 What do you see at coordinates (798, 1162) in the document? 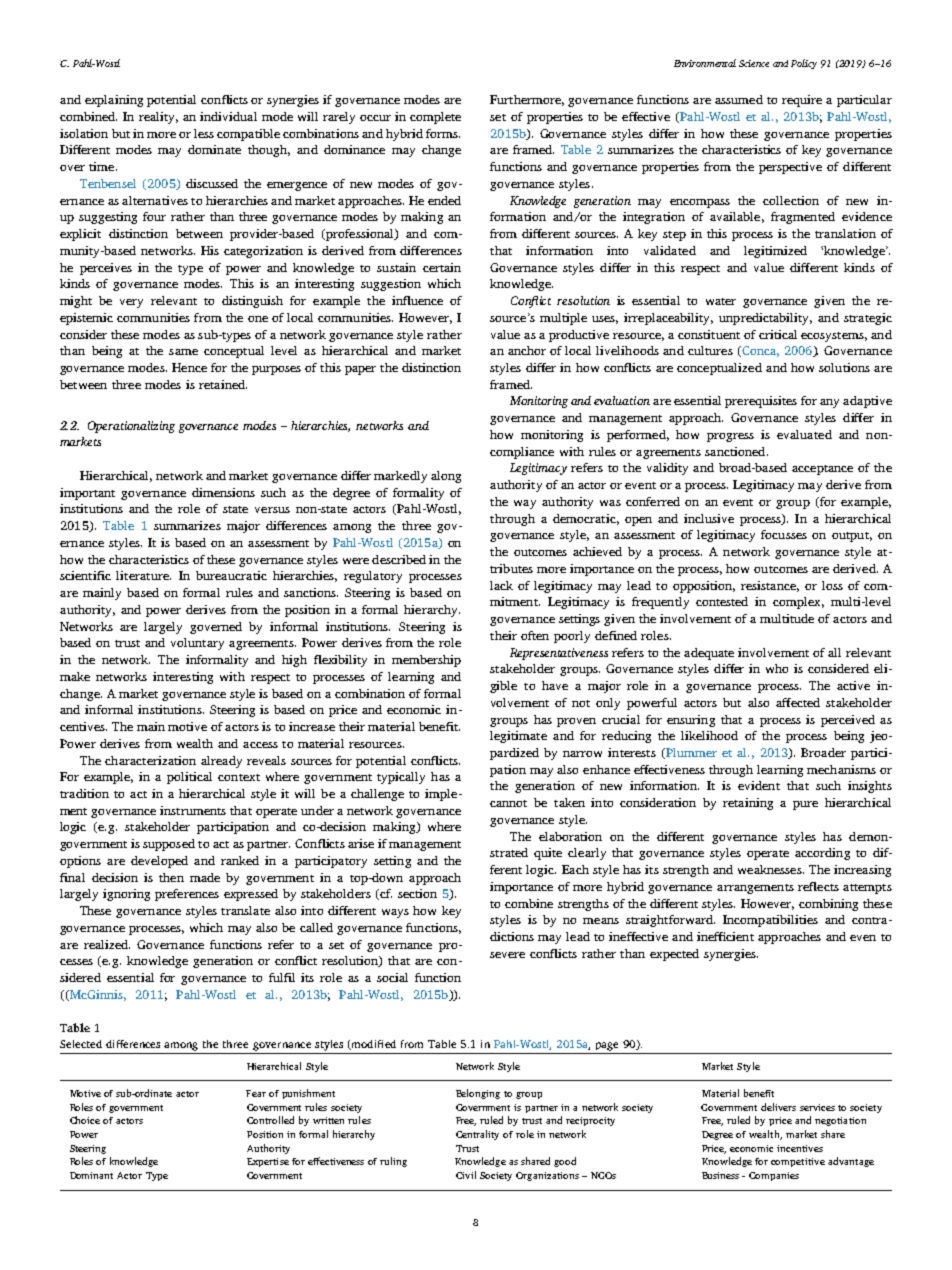
I see `competitive` at bounding box center [798, 1162].
